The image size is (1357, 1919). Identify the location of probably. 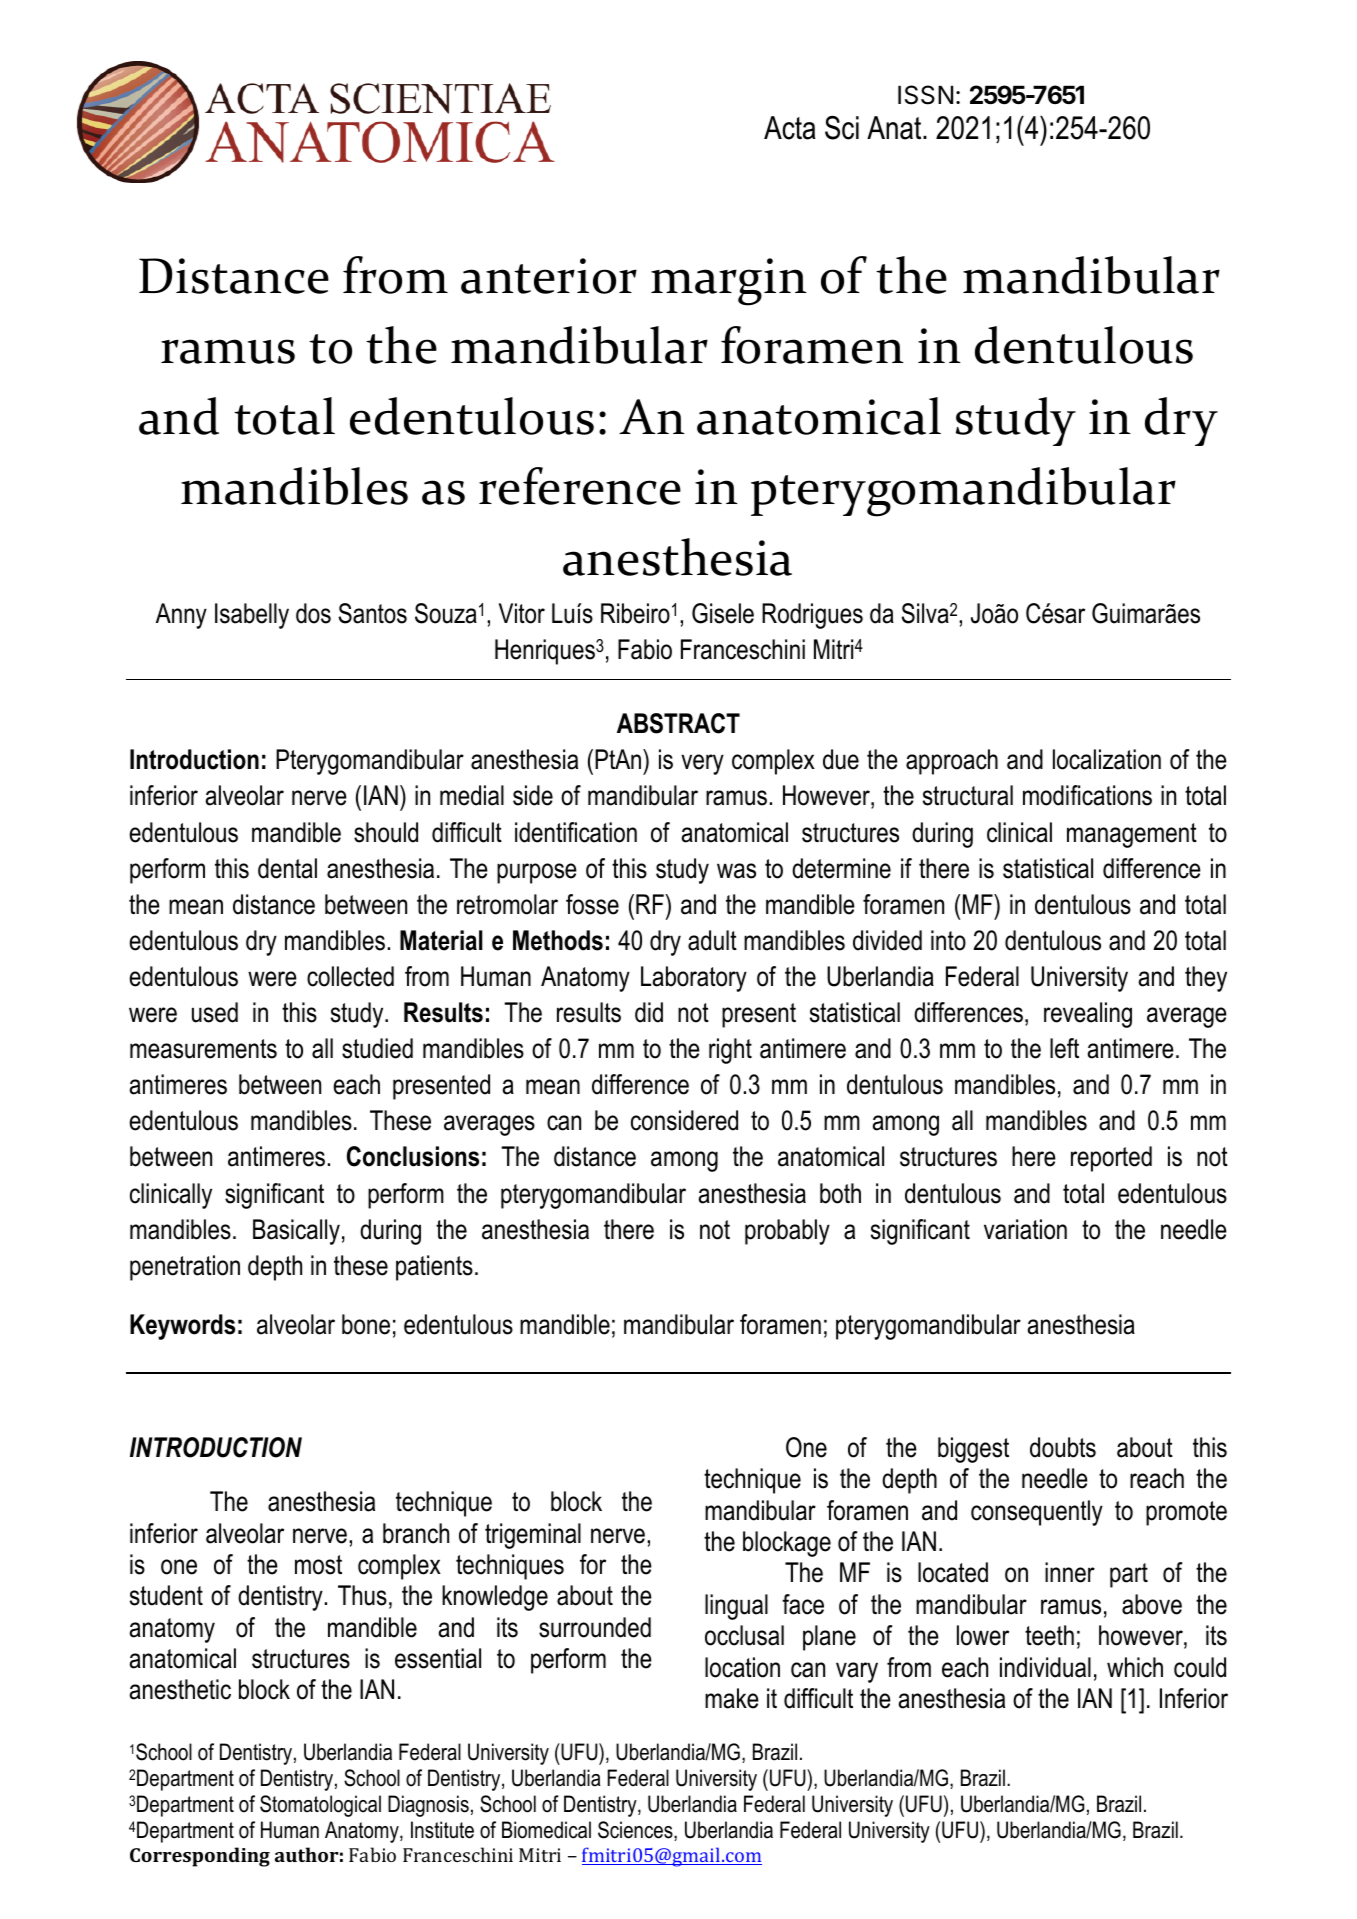
(787, 1232).
